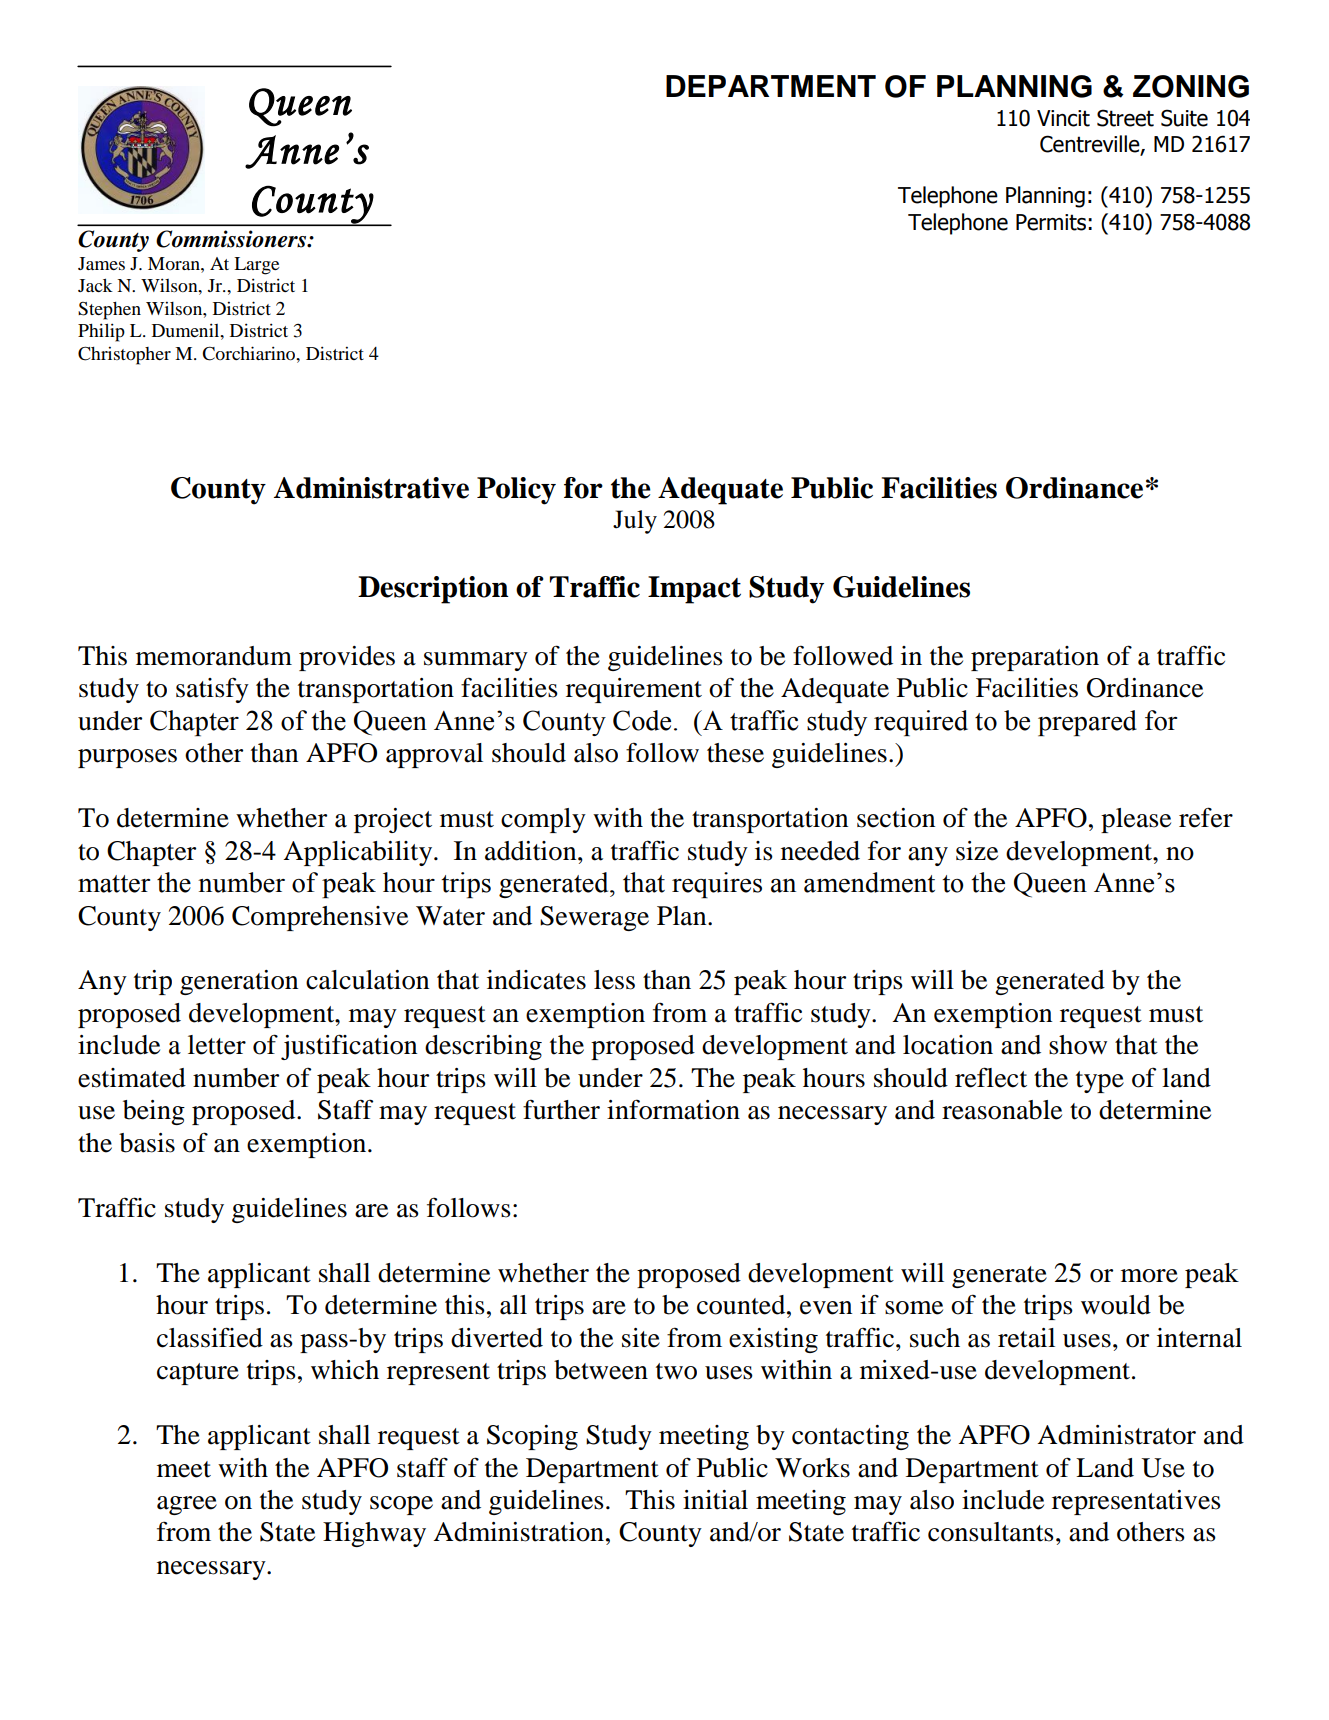 The width and height of the image is (1329, 1720). Describe the element at coordinates (1002, 1110) in the image. I see `reasonable` at that location.
